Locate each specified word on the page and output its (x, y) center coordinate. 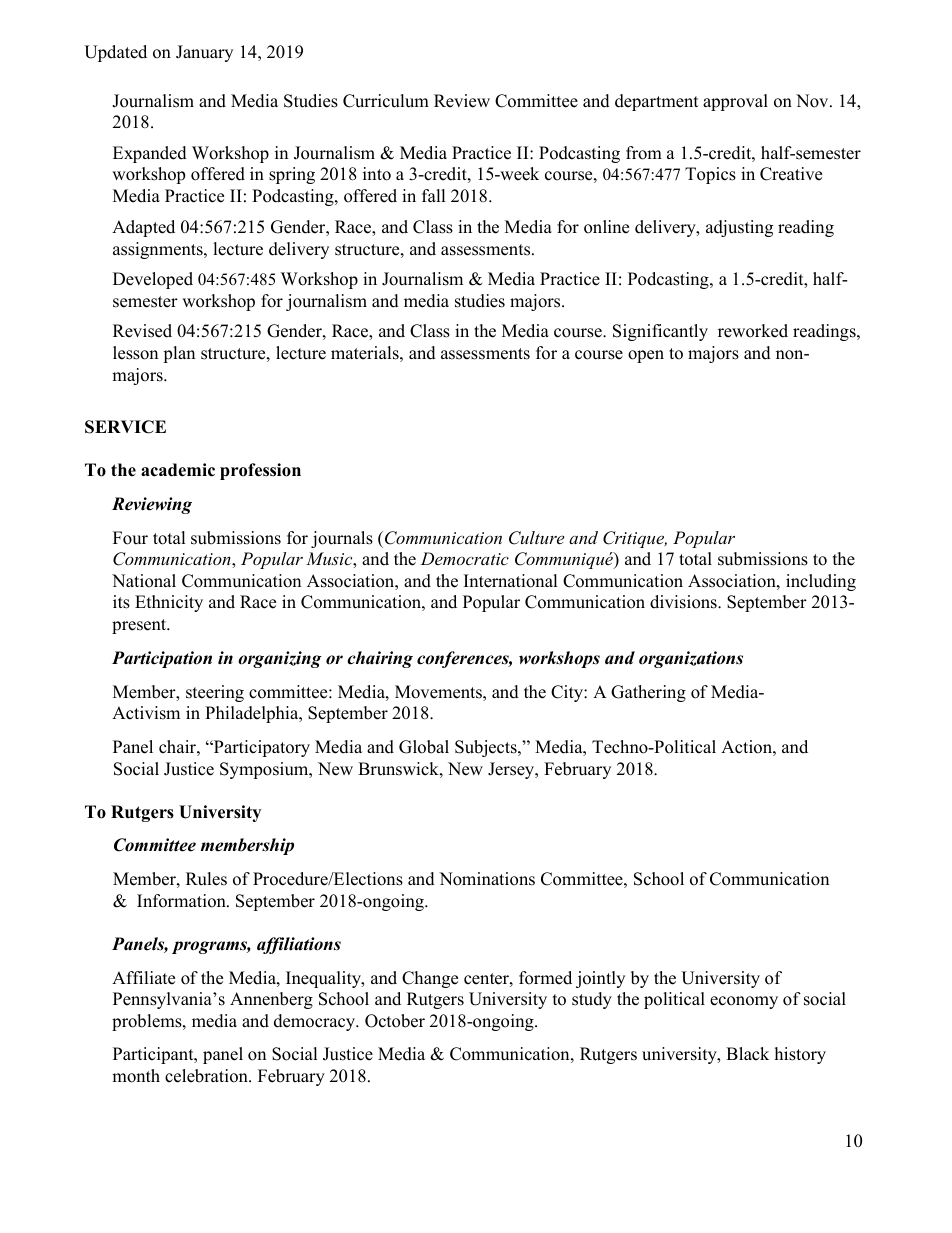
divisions (684, 602)
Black (747, 1054)
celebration (207, 1076)
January (204, 53)
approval (735, 102)
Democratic (465, 558)
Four (130, 538)
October (395, 1021)
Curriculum (386, 101)
